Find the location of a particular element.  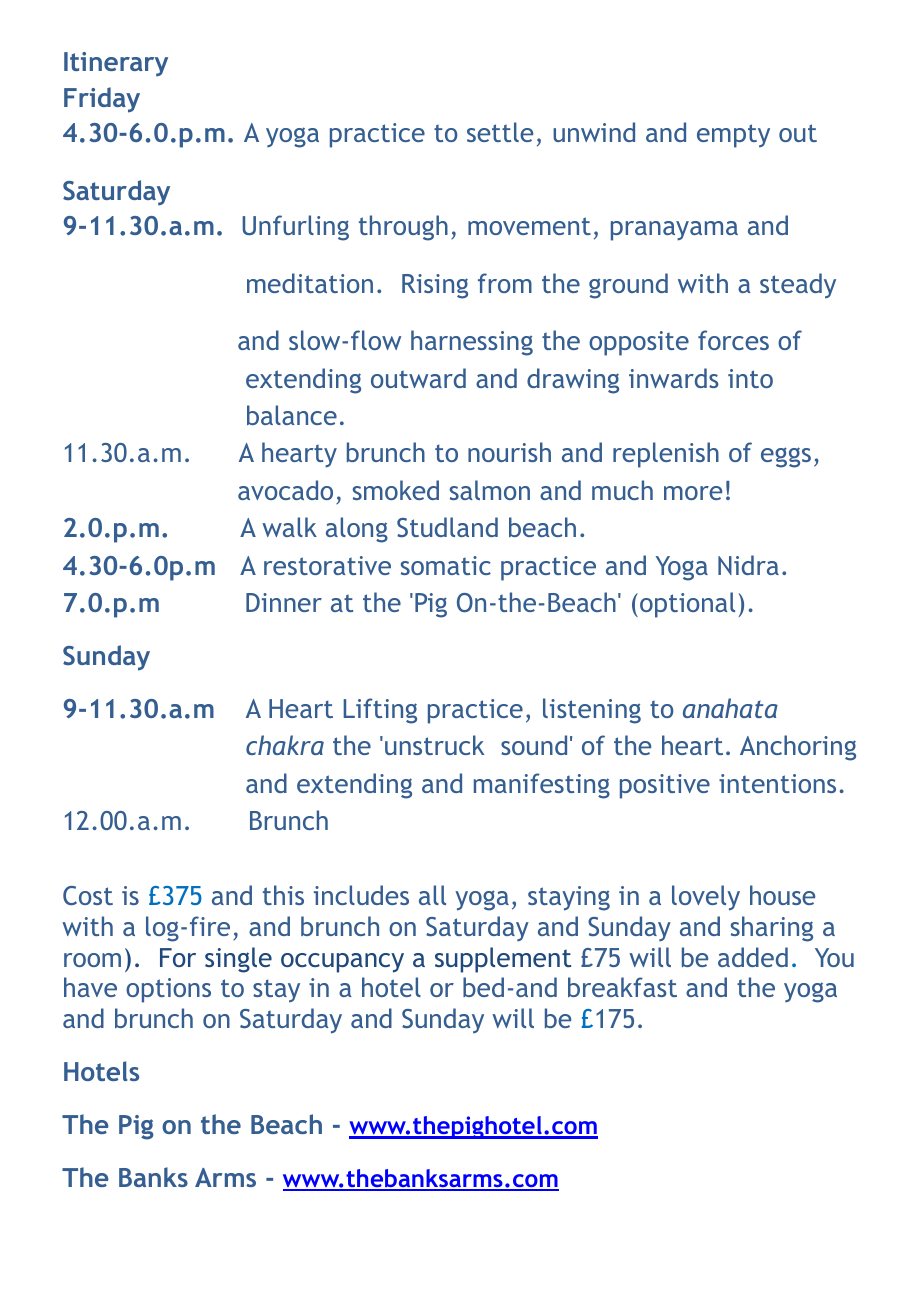

options is located at coordinates (168, 990).
